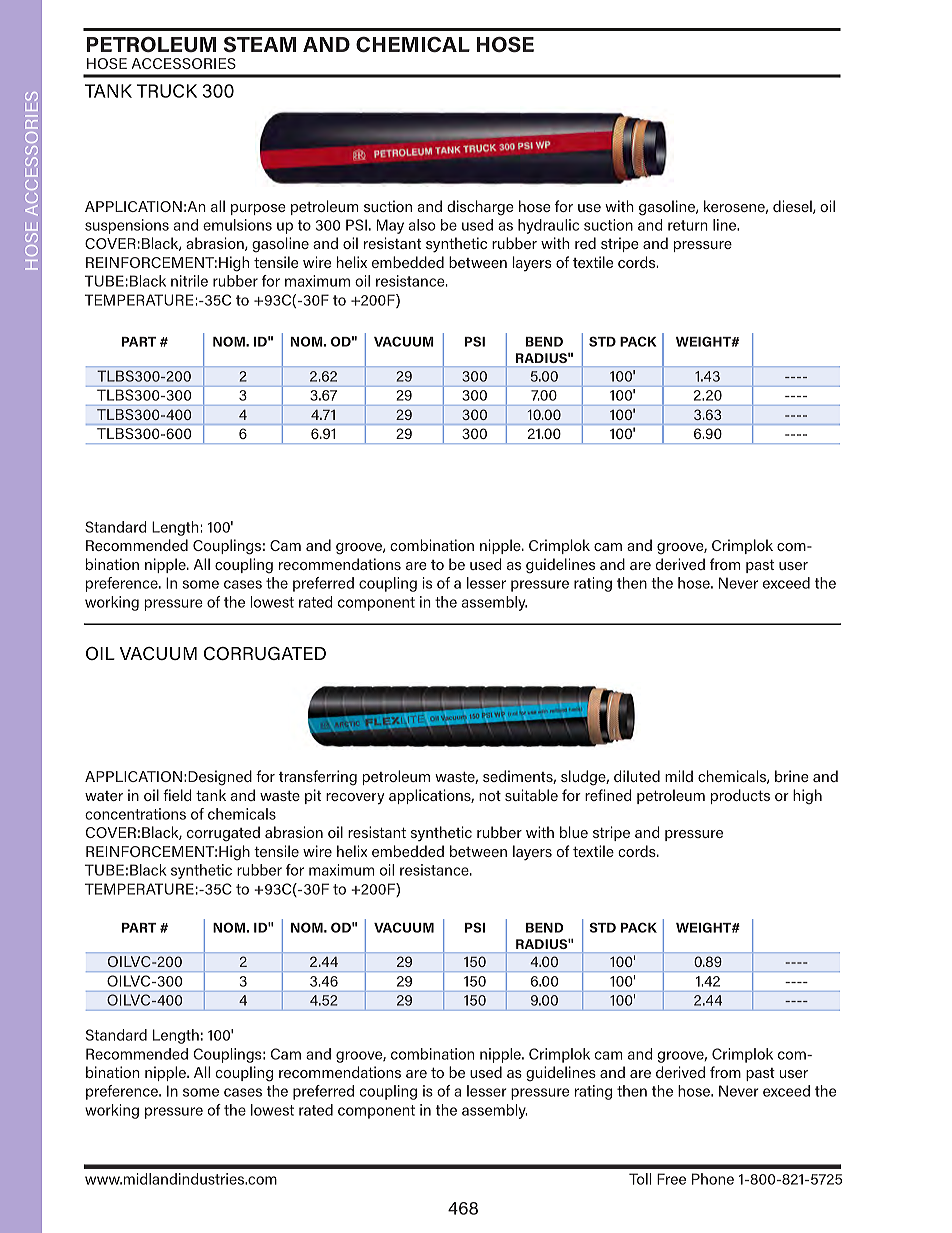  I want to click on TRUCK, so click(166, 91).
